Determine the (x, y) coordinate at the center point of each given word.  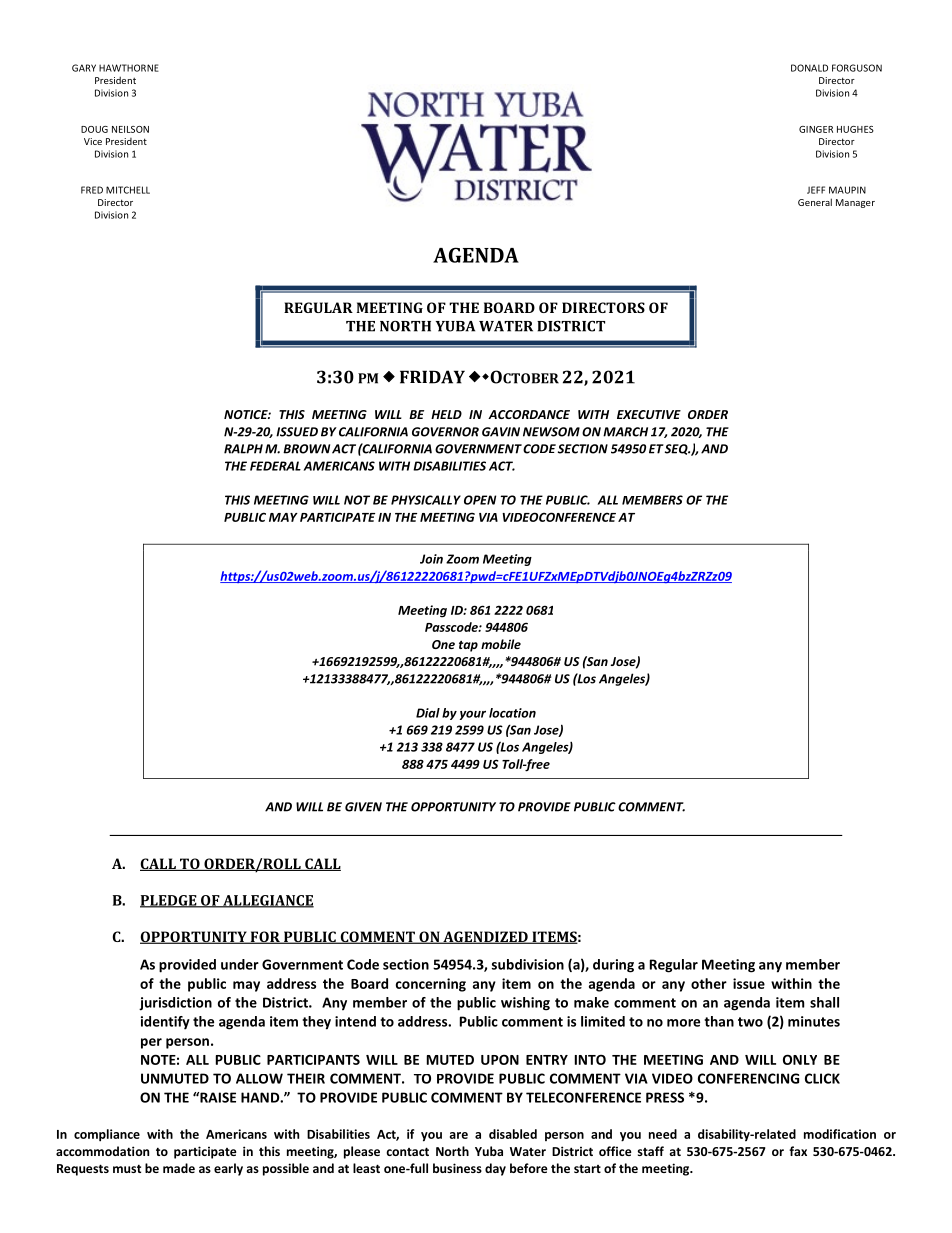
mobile (501, 644)
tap (468, 646)
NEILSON (130, 129)
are (459, 1135)
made (179, 1168)
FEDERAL (275, 466)
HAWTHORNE (129, 68)
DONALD (809, 68)
